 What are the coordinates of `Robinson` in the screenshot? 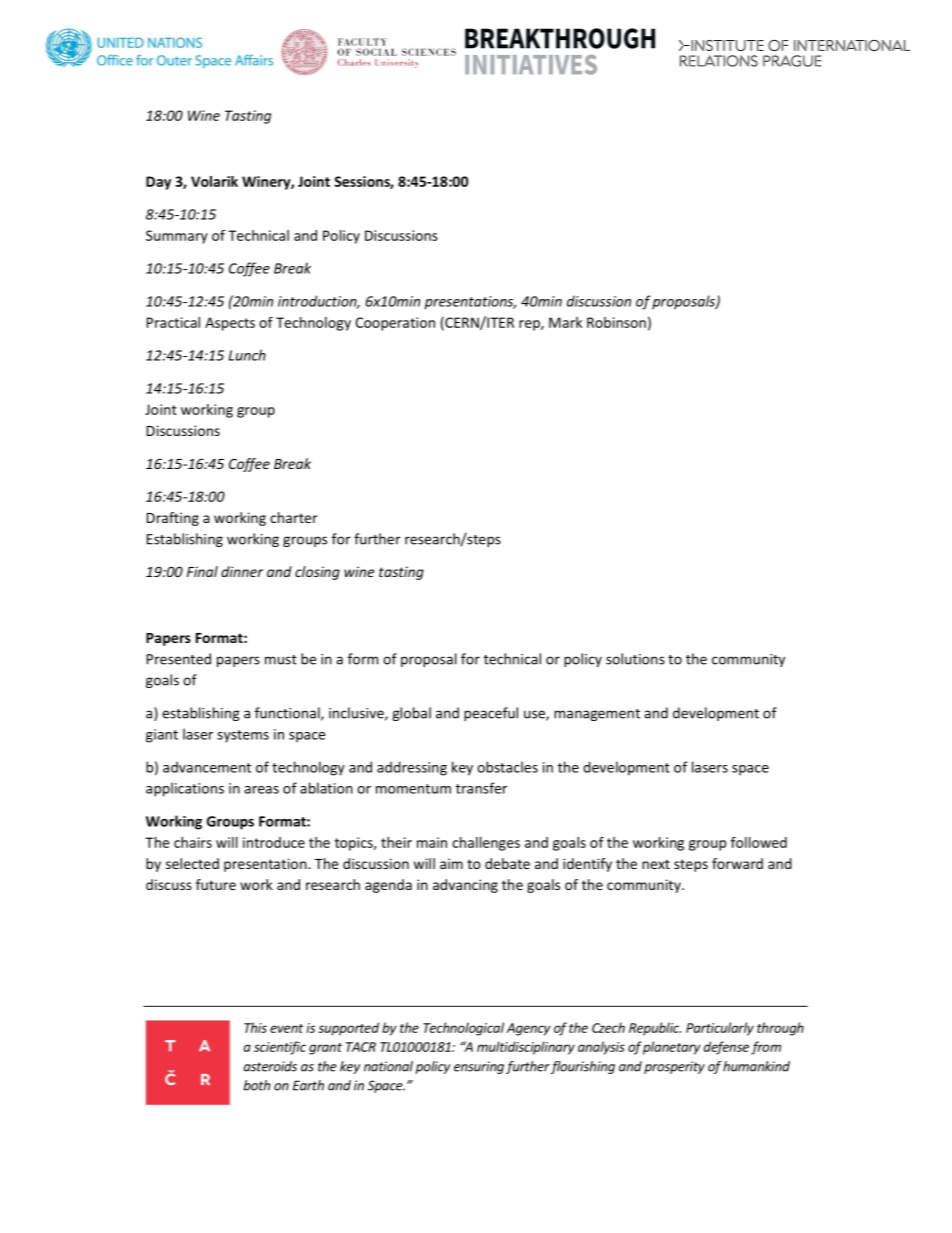 It's located at (616, 322).
